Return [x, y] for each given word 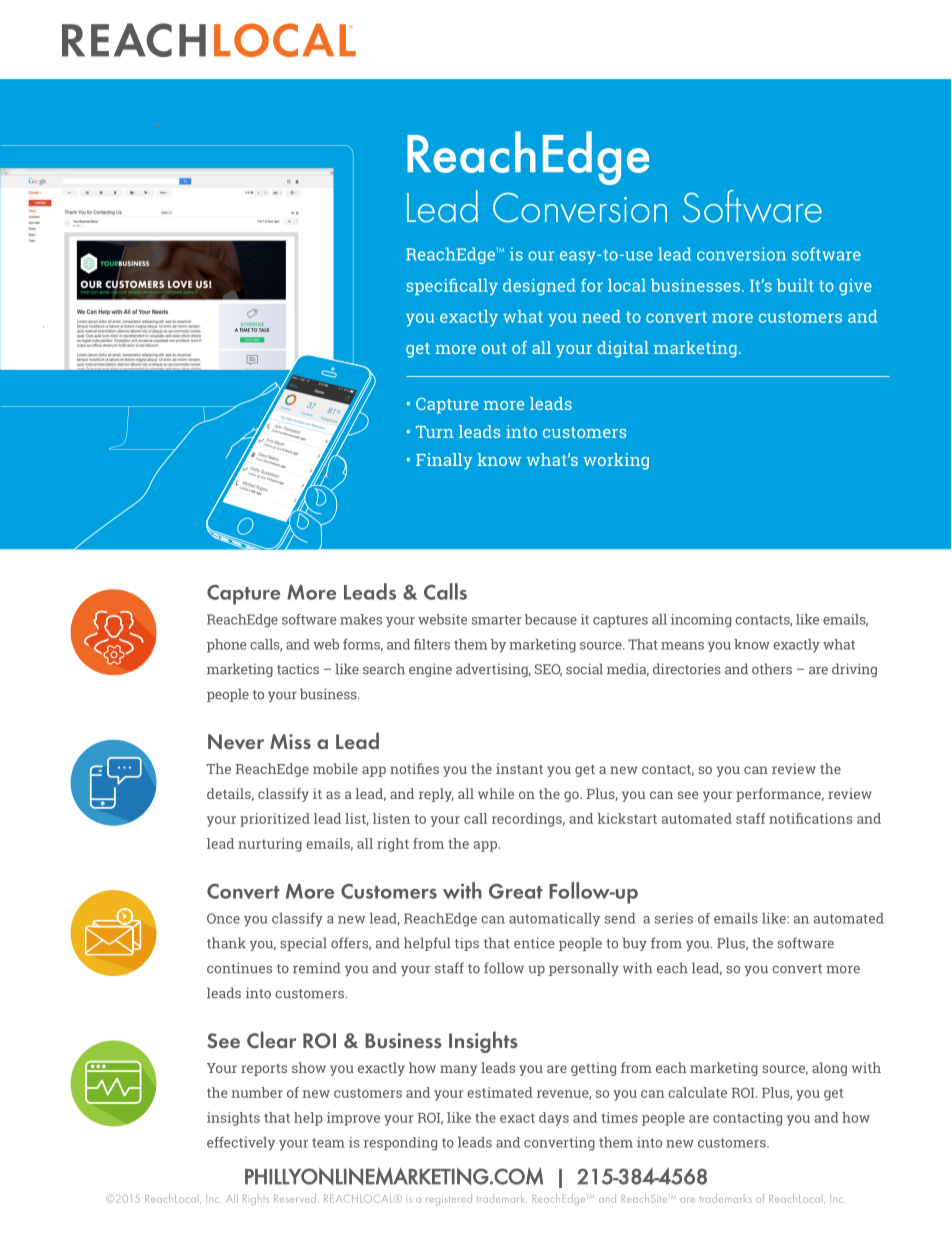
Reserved [296, 1198]
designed [539, 287]
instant [519, 768]
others [772, 669]
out [494, 348]
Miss [290, 741]
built [795, 285]
